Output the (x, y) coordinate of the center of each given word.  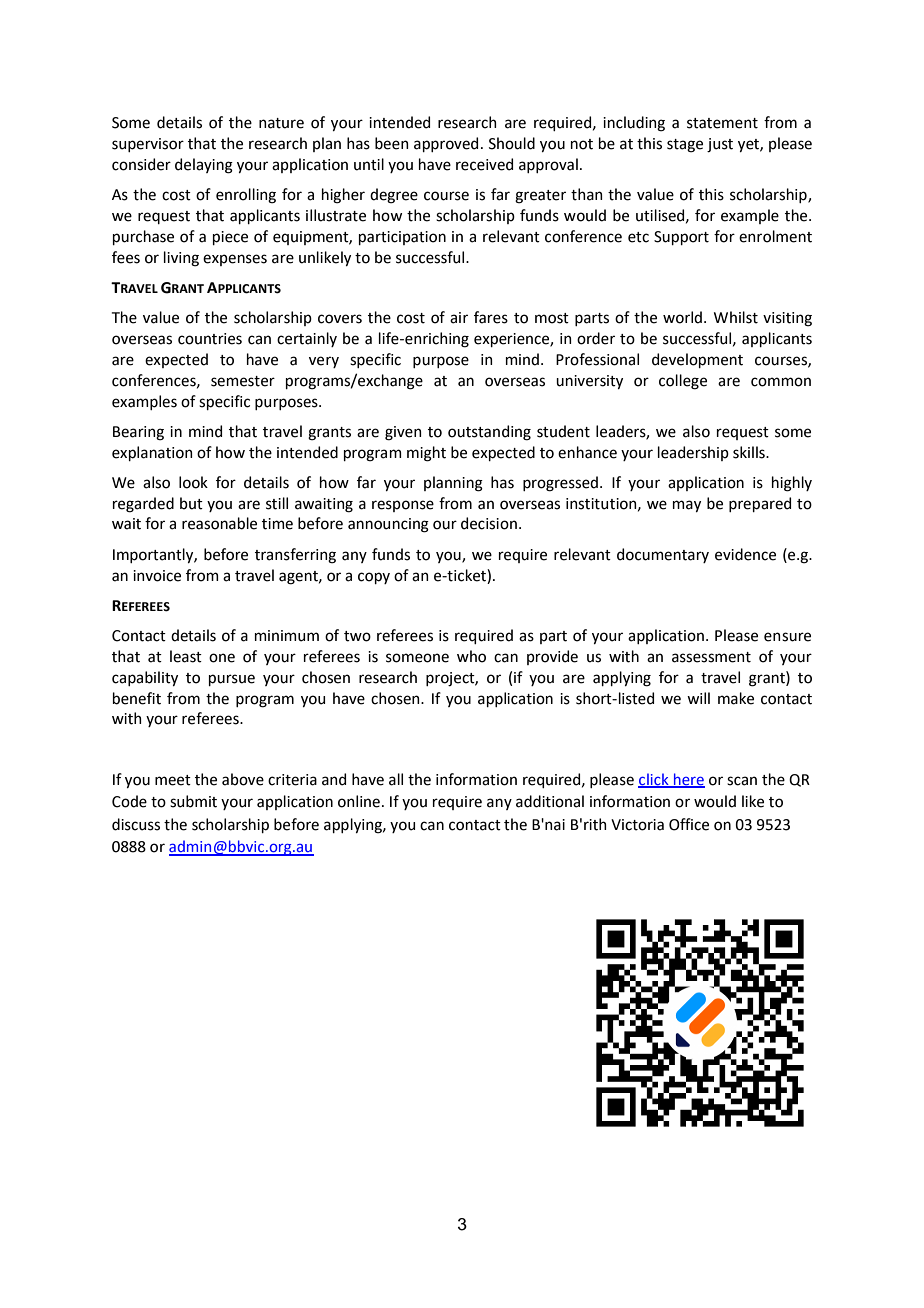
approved (446, 144)
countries (210, 339)
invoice (157, 576)
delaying (204, 166)
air (459, 318)
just (720, 145)
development (697, 360)
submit (193, 801)
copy (374, 578)
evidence (745, 554)
